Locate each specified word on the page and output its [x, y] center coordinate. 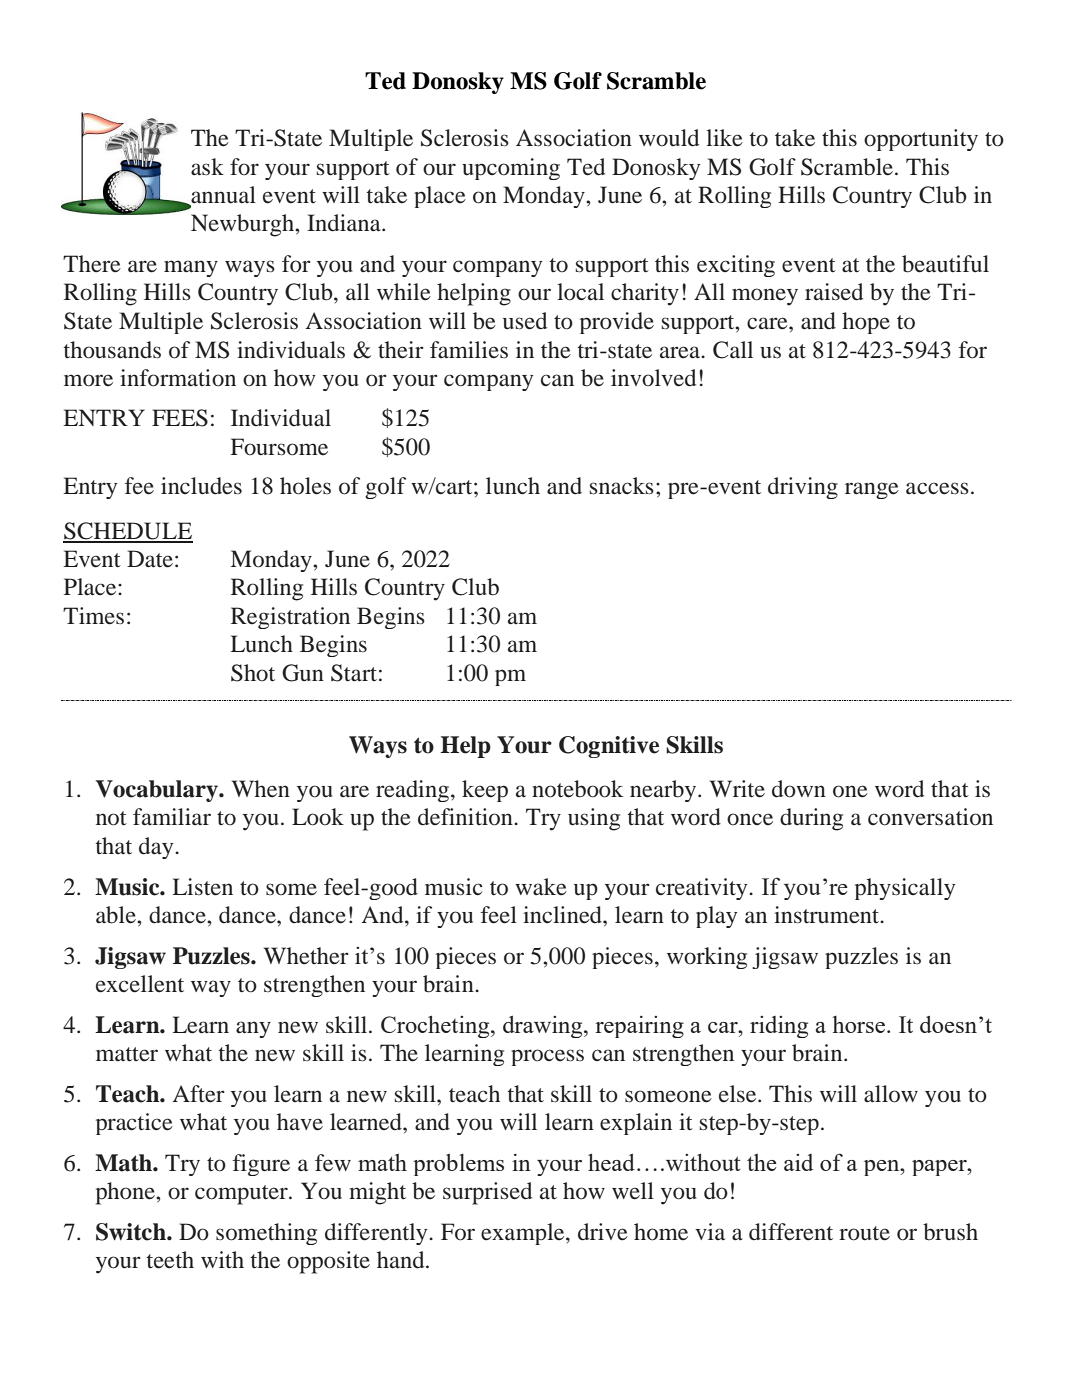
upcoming [511, 169]
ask [207, 167]
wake [541, 887]
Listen [202, 887]
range [872, 490]
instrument [828, 915]
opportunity [921, 140]
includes [201, 486]
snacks [622, 486]
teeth [170, 1260]
